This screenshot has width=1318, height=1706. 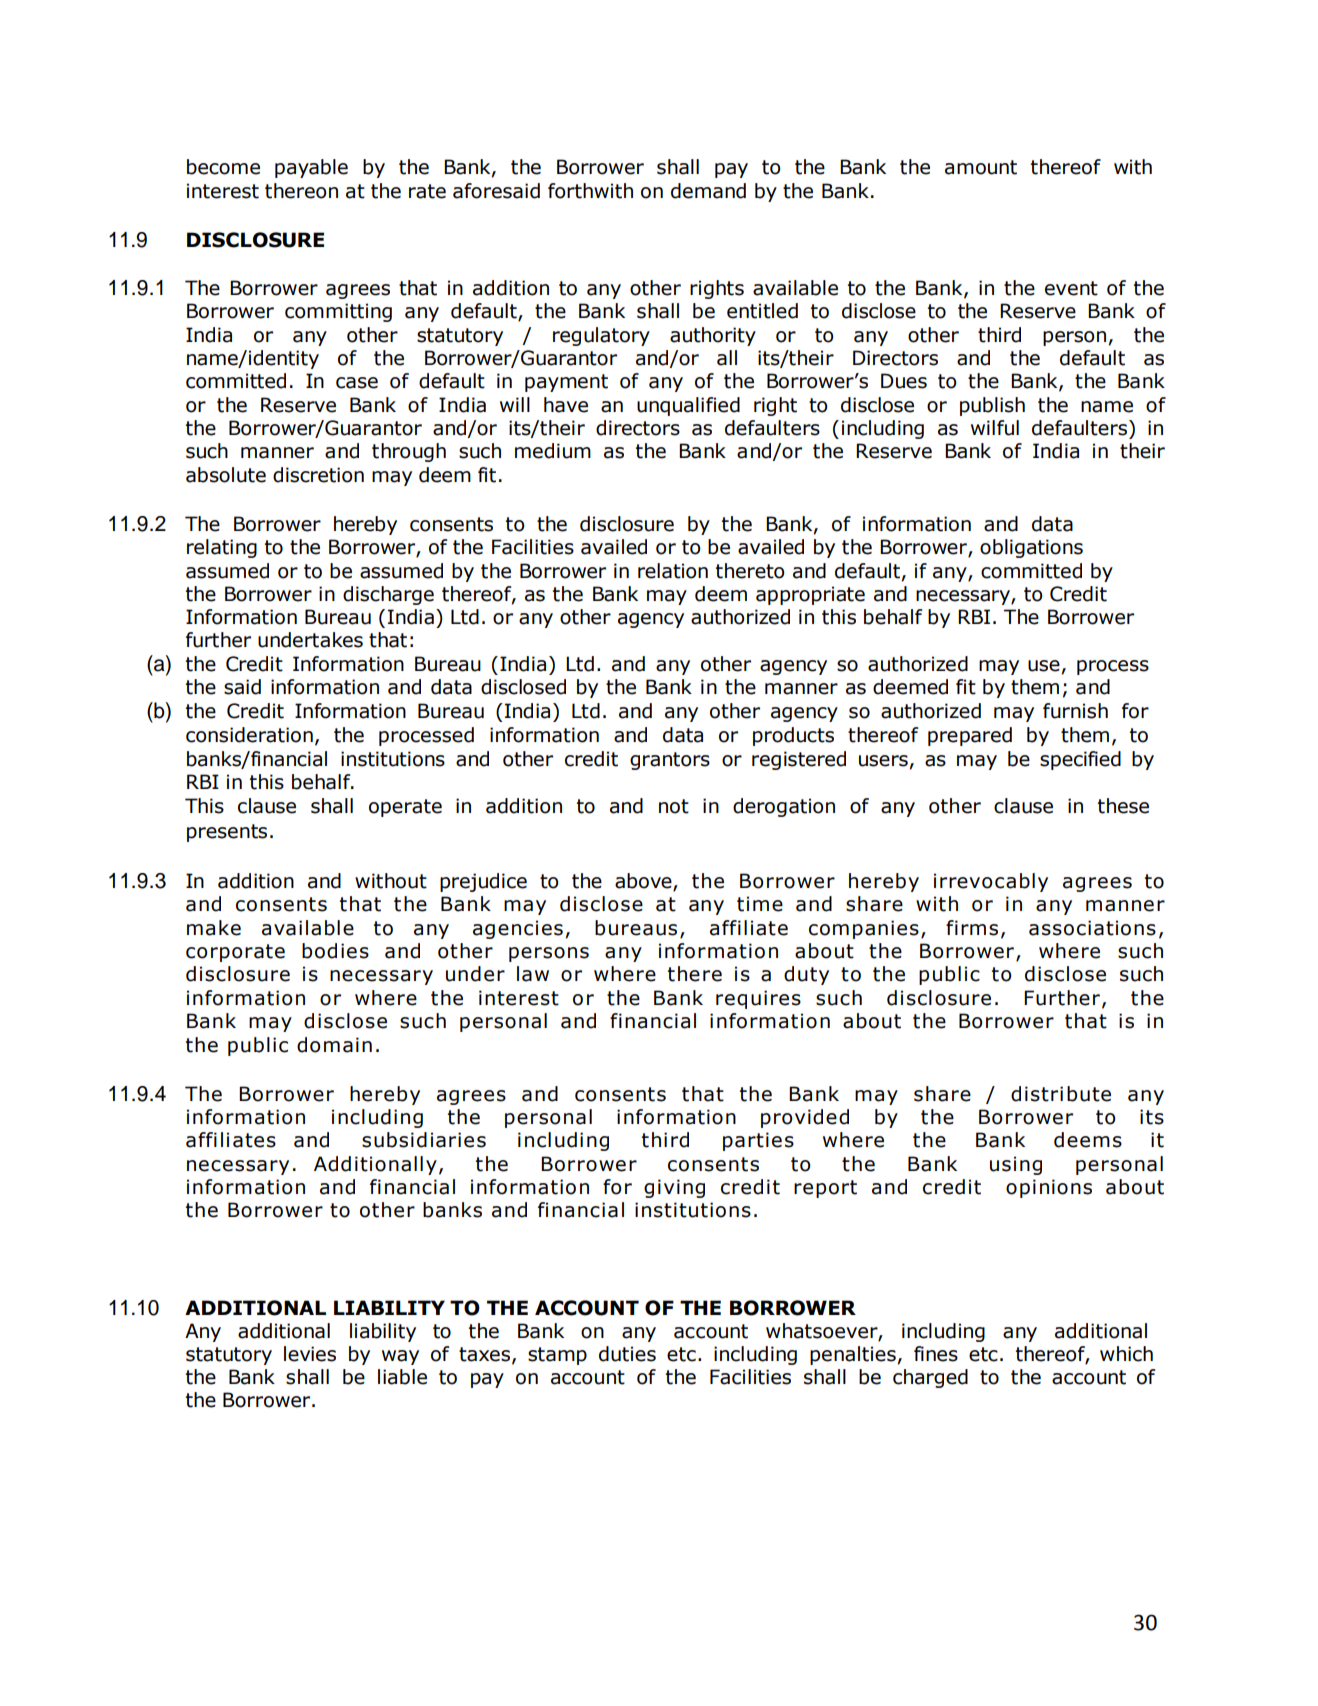 What do you see at coordinates (311, 168) in the screenshot?
I see `payable` at bounding box center [311, 168].
